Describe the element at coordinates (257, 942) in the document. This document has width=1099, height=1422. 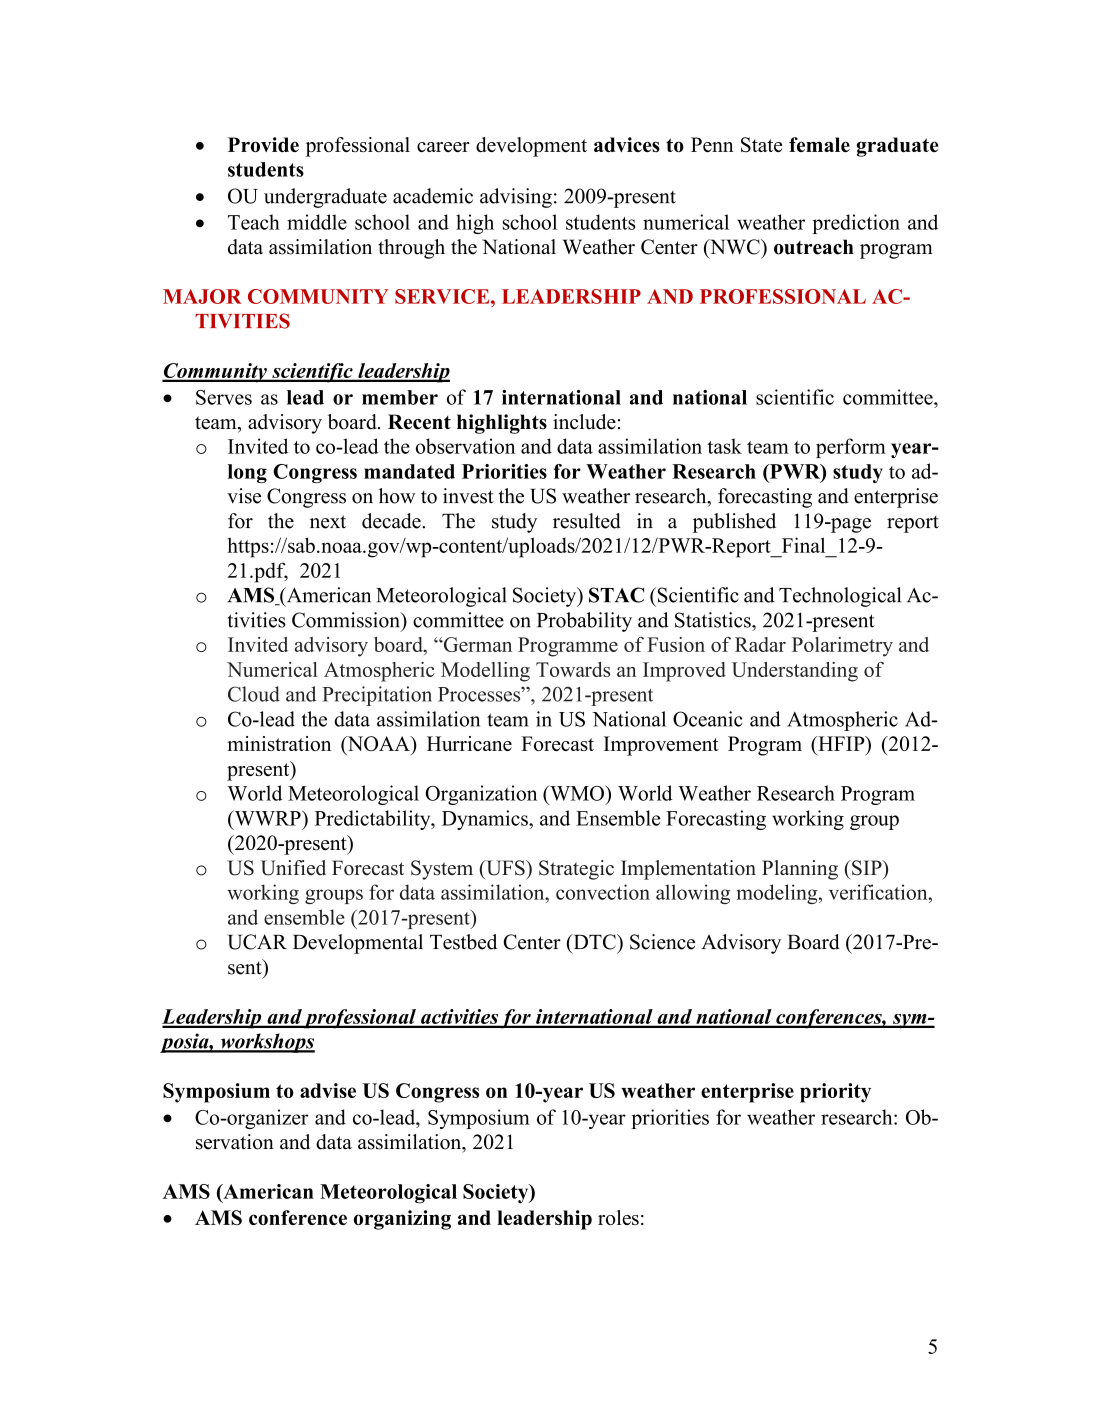
I see `UCAR` at that location.
